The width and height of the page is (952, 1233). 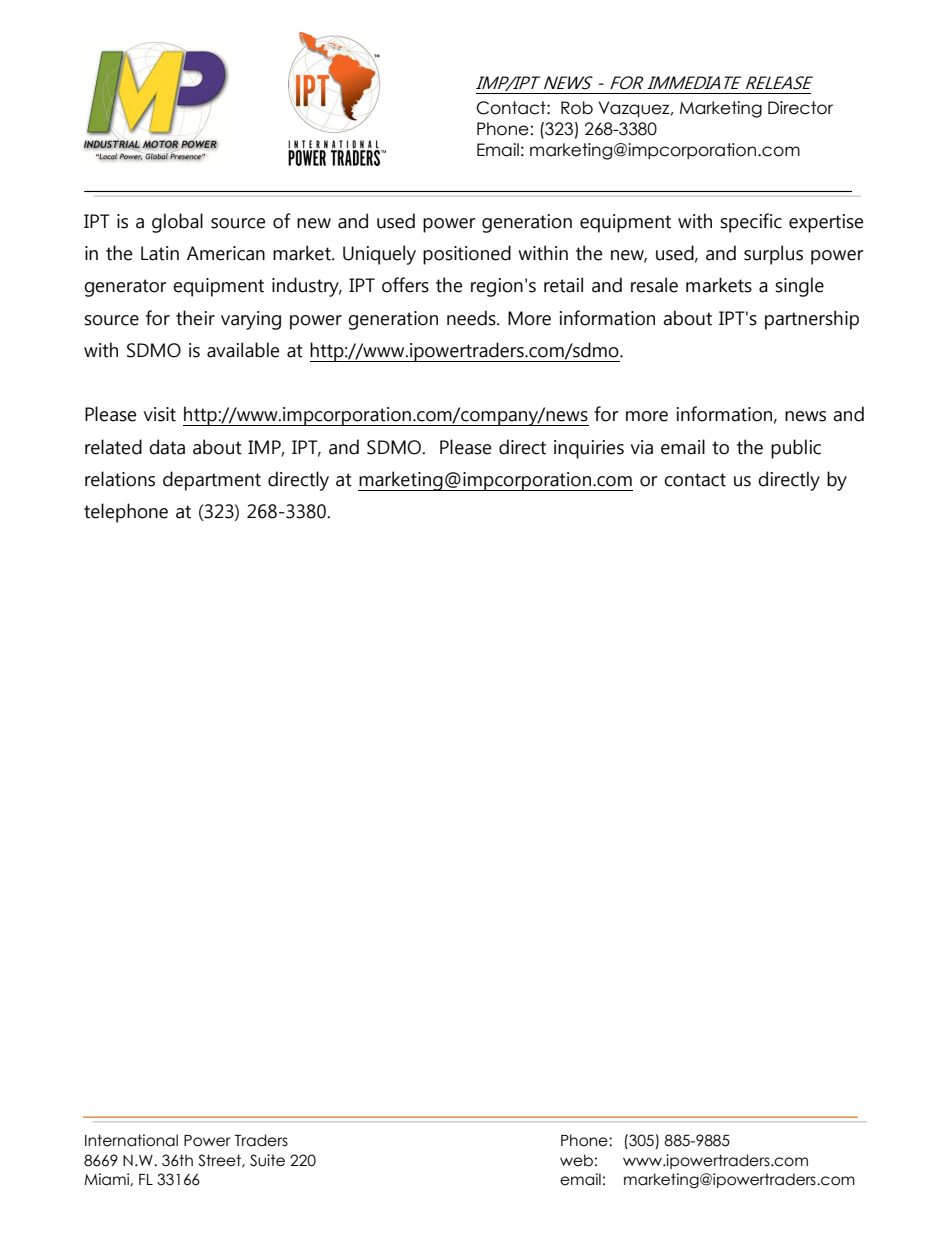 What do you see at coordinates (131, 1140) in the page?
I see `International` at bounding box center [131, 1140].
